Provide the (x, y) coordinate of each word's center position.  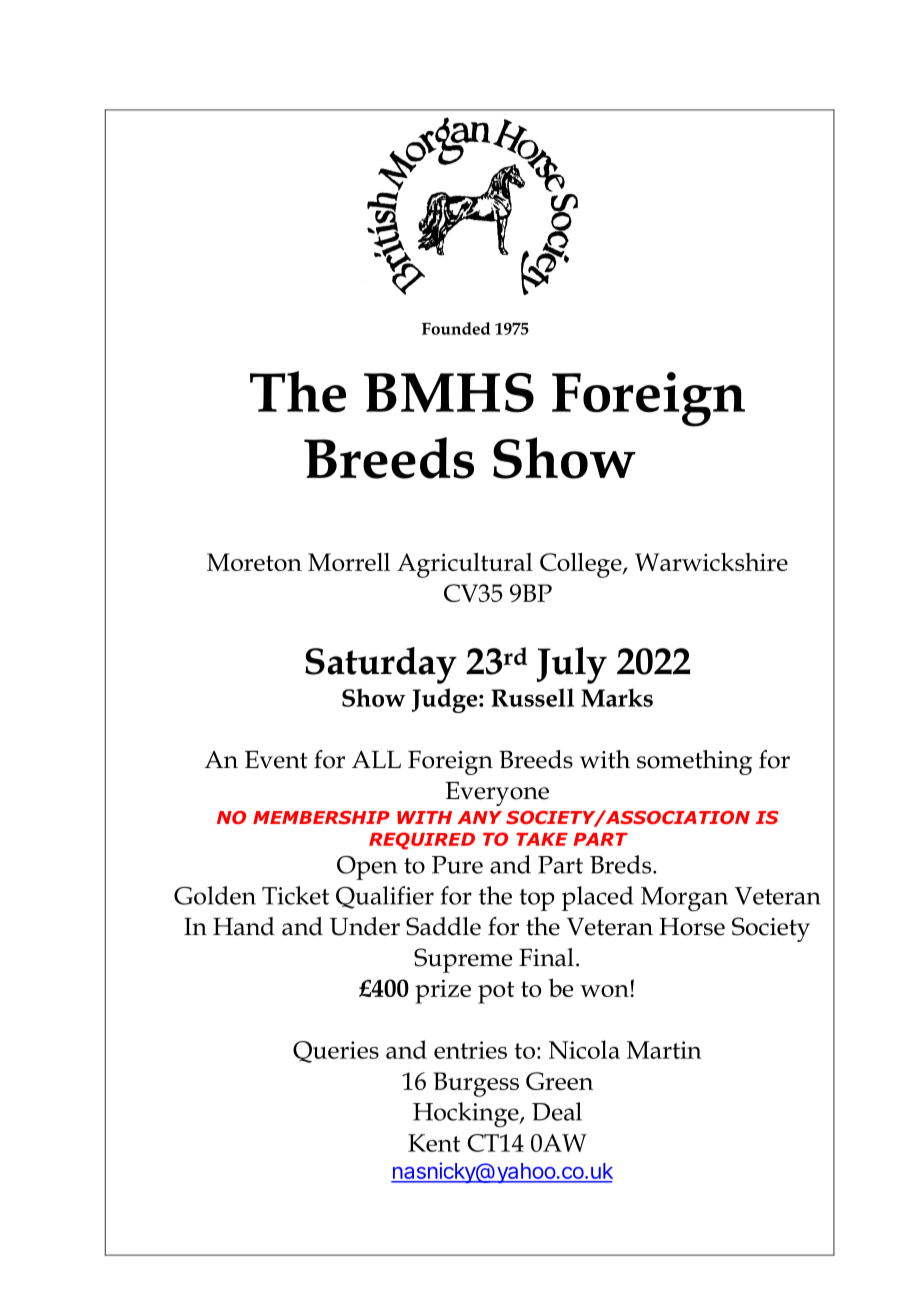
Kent (434, 1143)
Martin (664, 1050)
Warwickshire (711, 562)
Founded (456, 328)
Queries (336, 1052)
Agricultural (465, 565)
